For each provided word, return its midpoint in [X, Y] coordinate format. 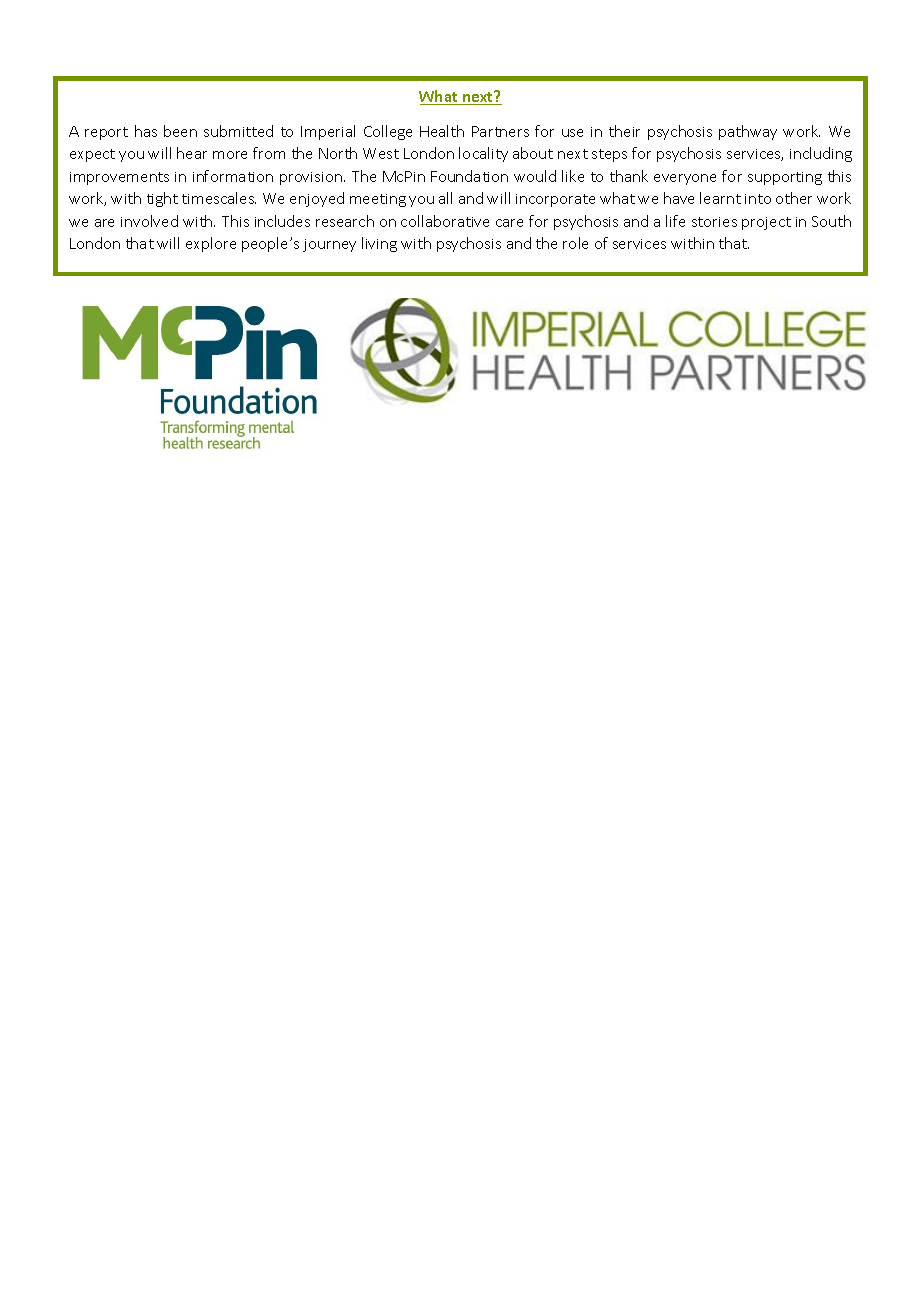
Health [442, 131]
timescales [219, 198]
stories [714, 222]
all [445, 198]
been [180, 131]
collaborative [445, 221]
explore [211, 244]
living [379, 244]
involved [149, 221]
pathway [748, 132]
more [230, 155]
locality [483, 154]
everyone [685, 179]
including [821, 154]
